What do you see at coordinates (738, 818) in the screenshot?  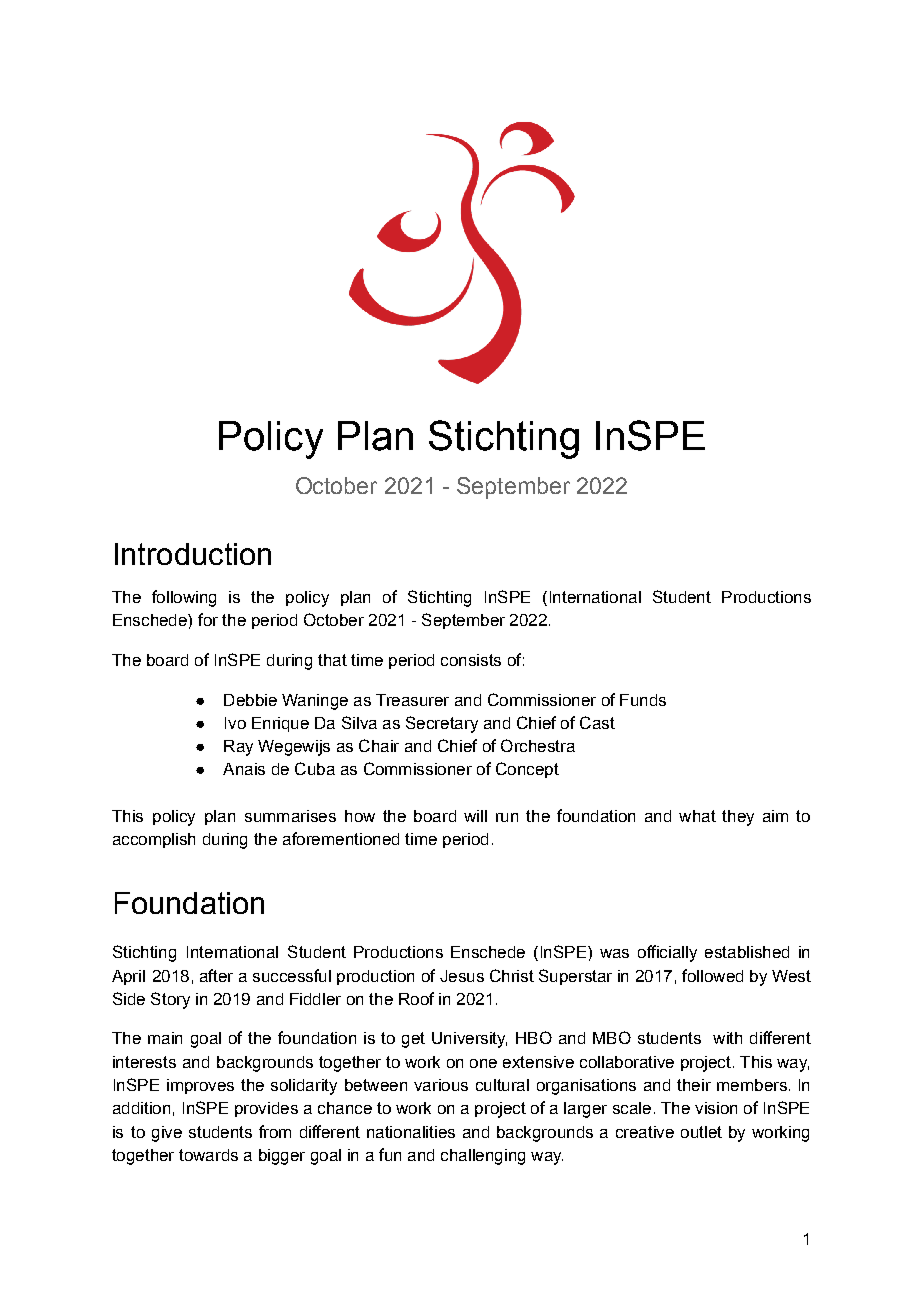 I see `they` at bounding box center [738, 818].
